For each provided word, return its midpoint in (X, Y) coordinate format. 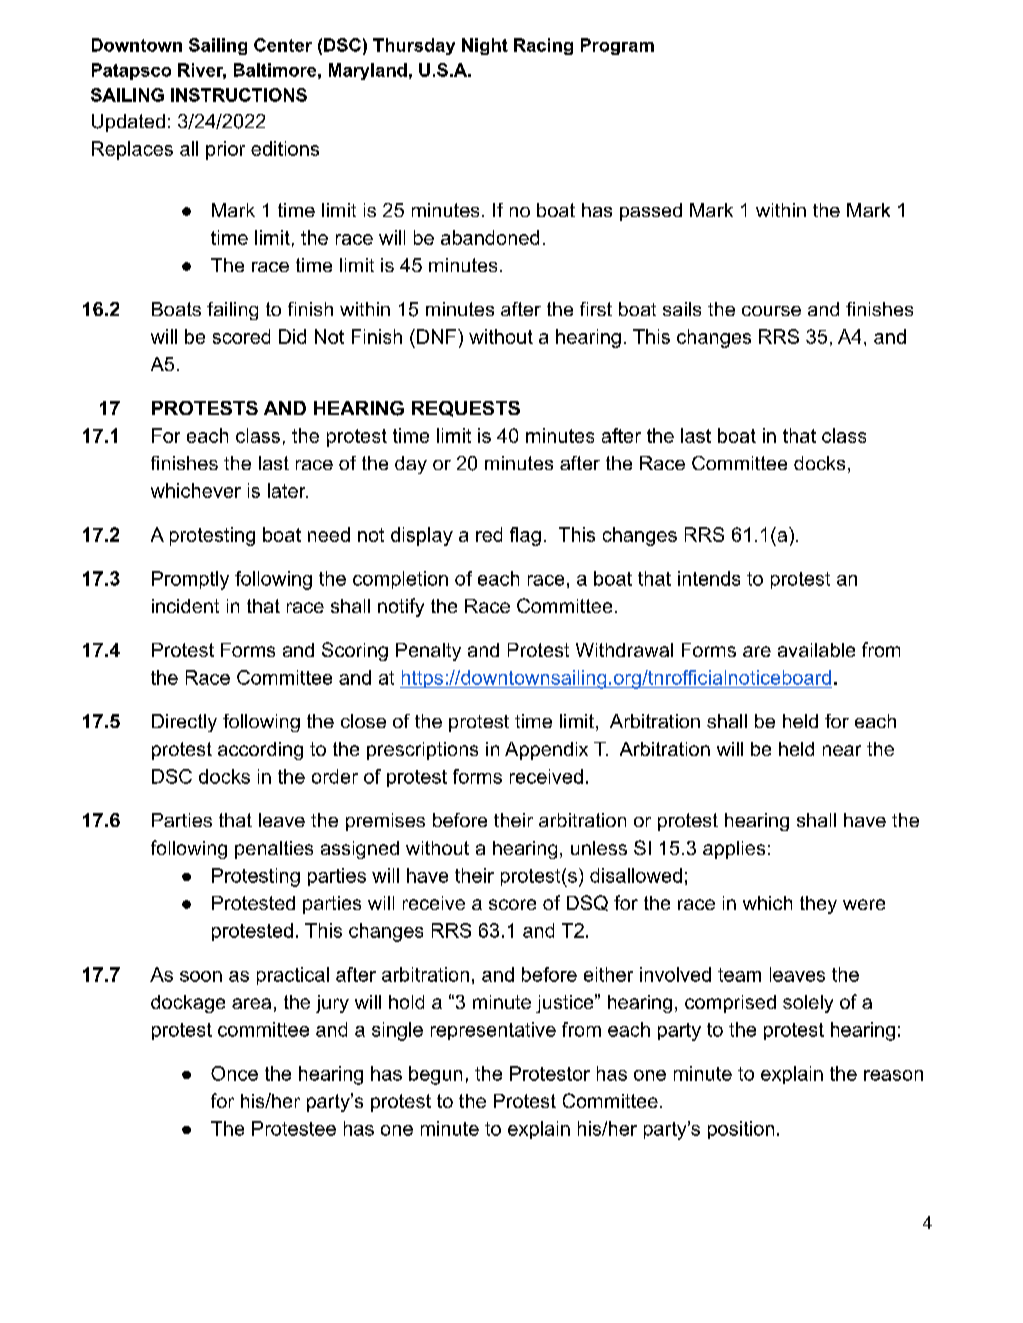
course (771, 311)
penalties (274, 850)
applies (734, 850)
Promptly (190, 580)
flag (525, 536)
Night (485, 46)
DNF (436, 336)
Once (234, 1073)
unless (599, 848)
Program (617, 46)
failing (232, 311)
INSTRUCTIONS (239, 95)
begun (435, 1075)
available (816, 650)
